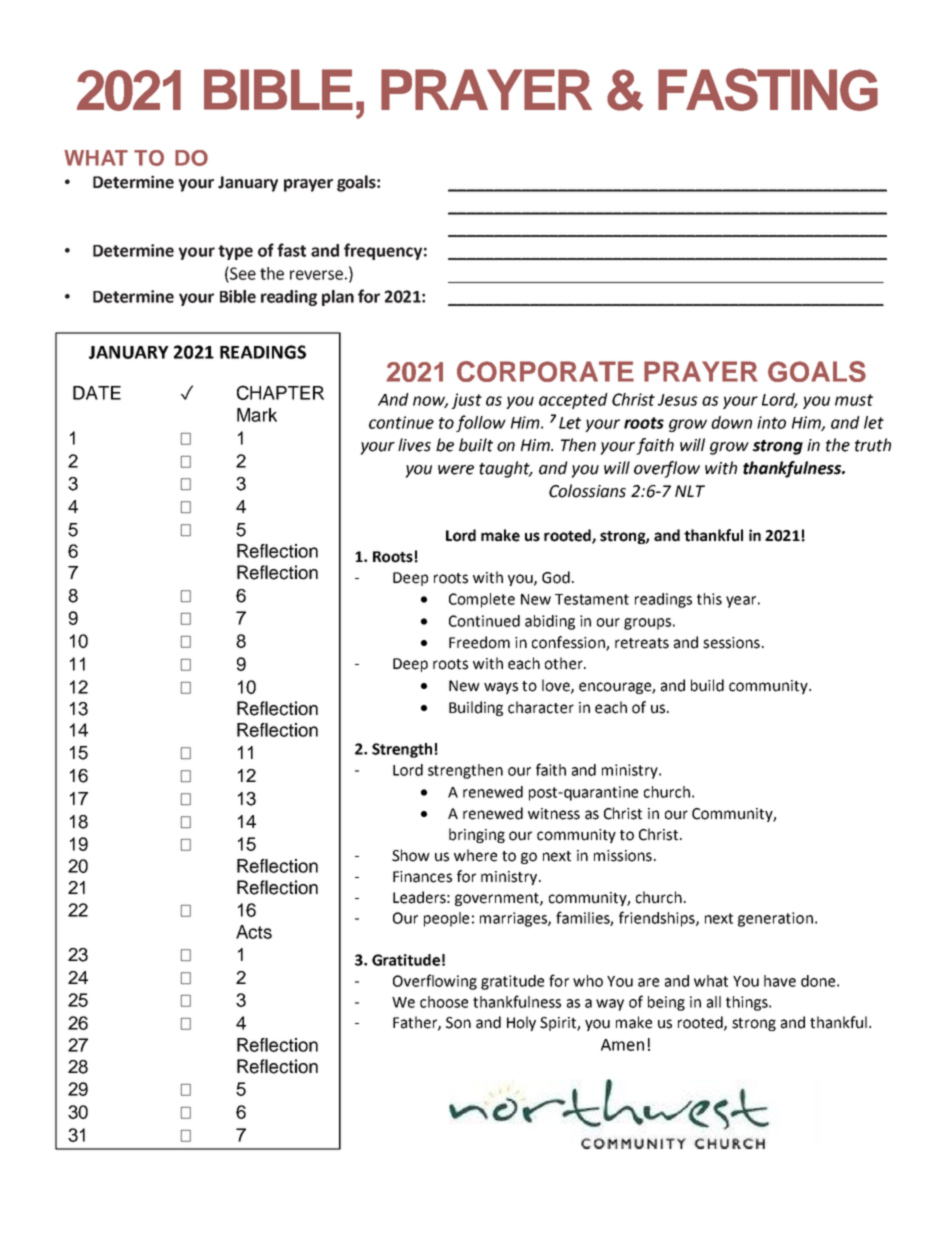 The height and width of the image is (1233, 952). What do you see at coordinates (854, 400) in the image?
I see `must` at bounding box center [854, 400].
